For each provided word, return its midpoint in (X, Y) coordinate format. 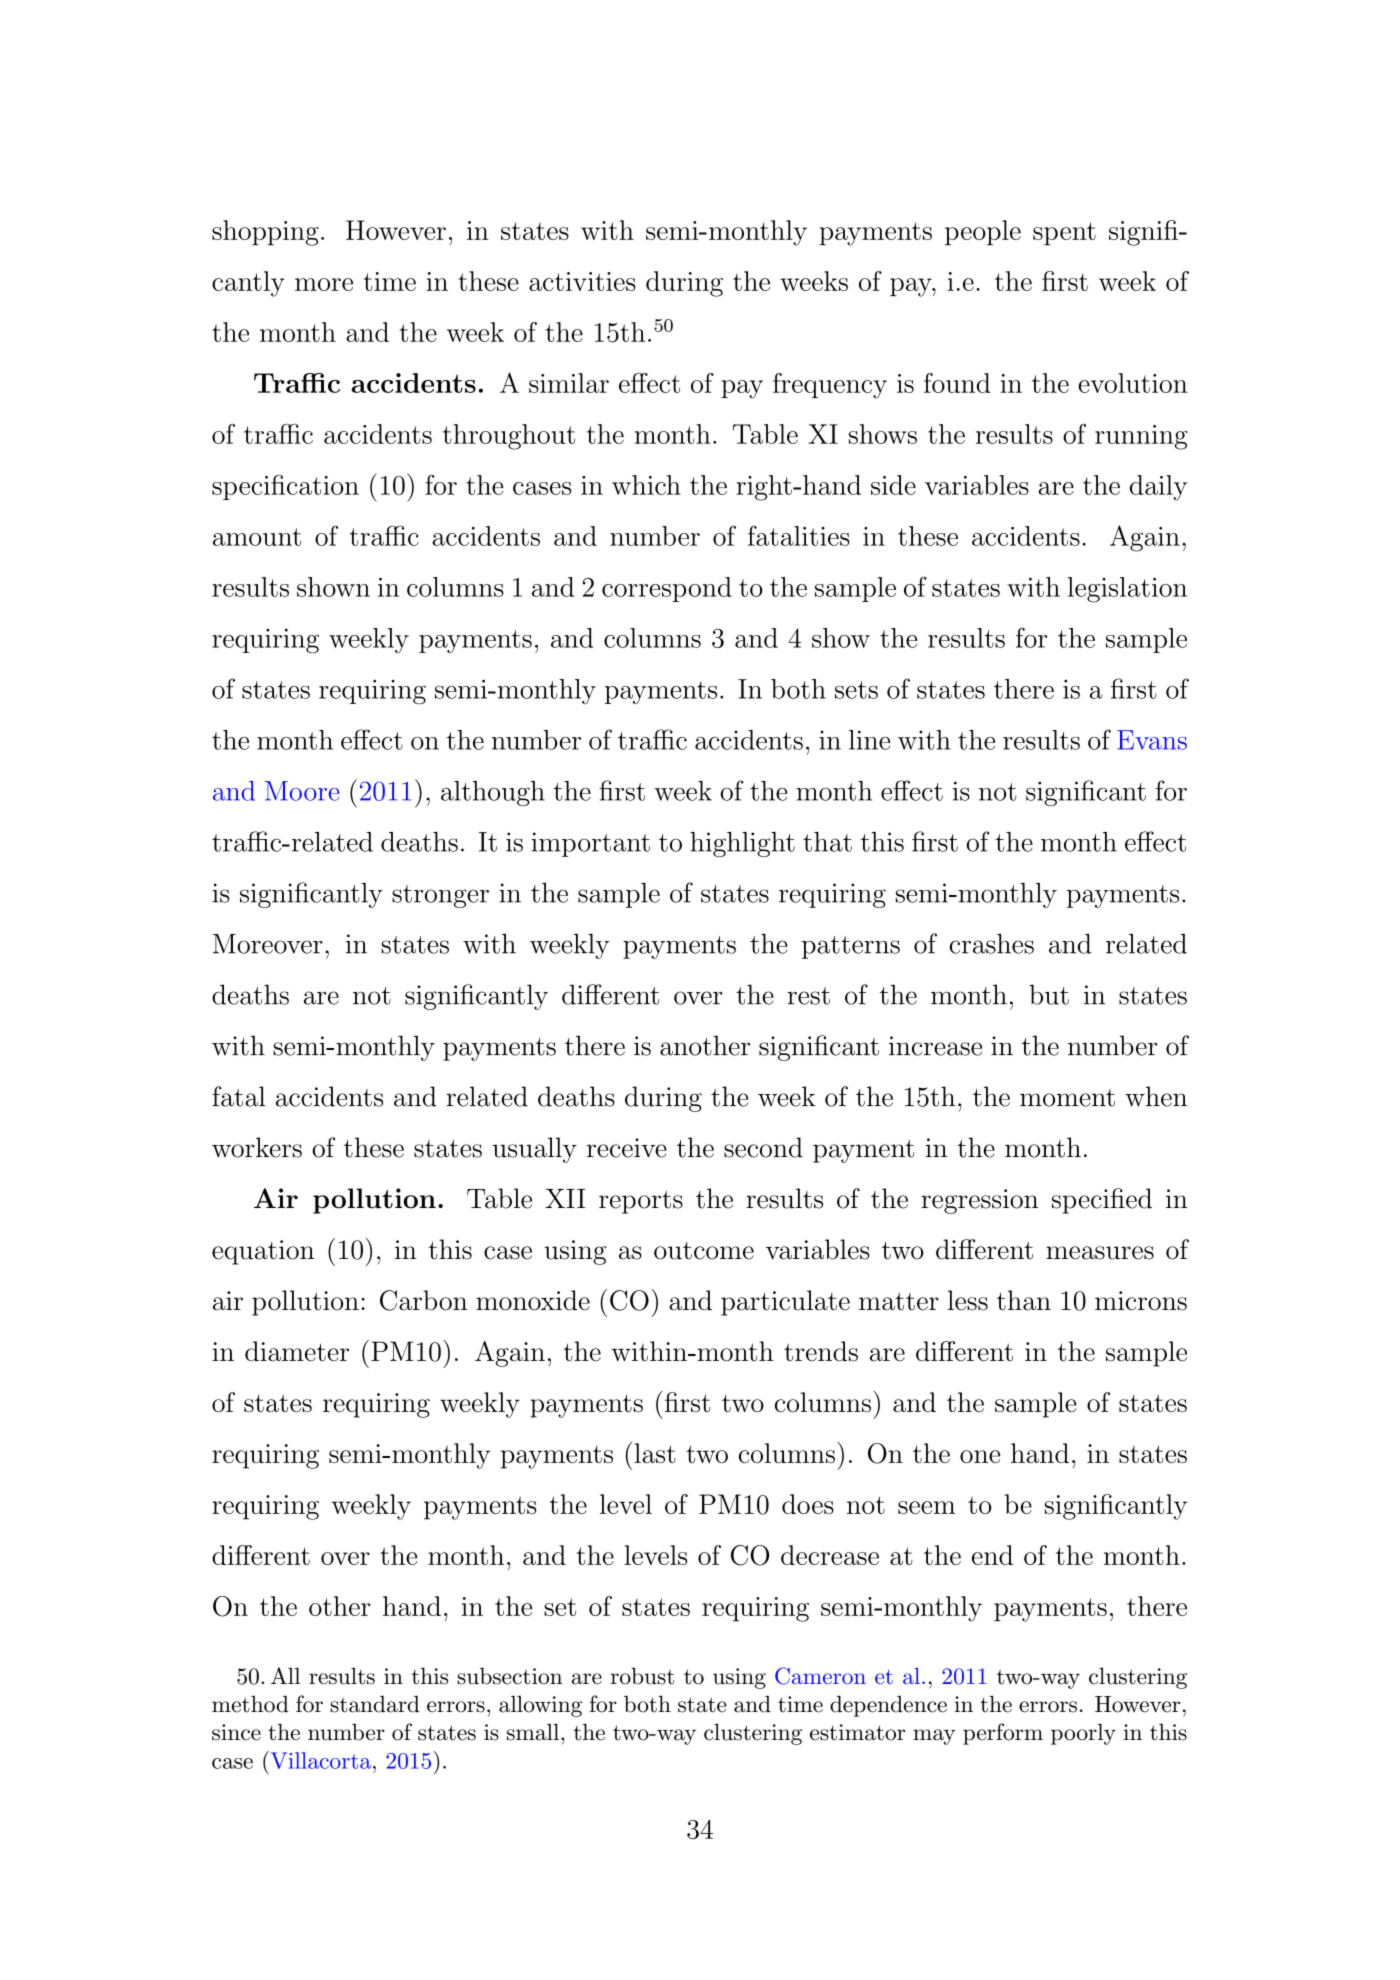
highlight (742, 844)
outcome (704, 1251)
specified (1102, 1201)
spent (1064, 234)
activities (582, 281)
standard (375, 1704)
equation (263, 1252)
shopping (265, 233)
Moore (302, 791)
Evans (1152, 740)
